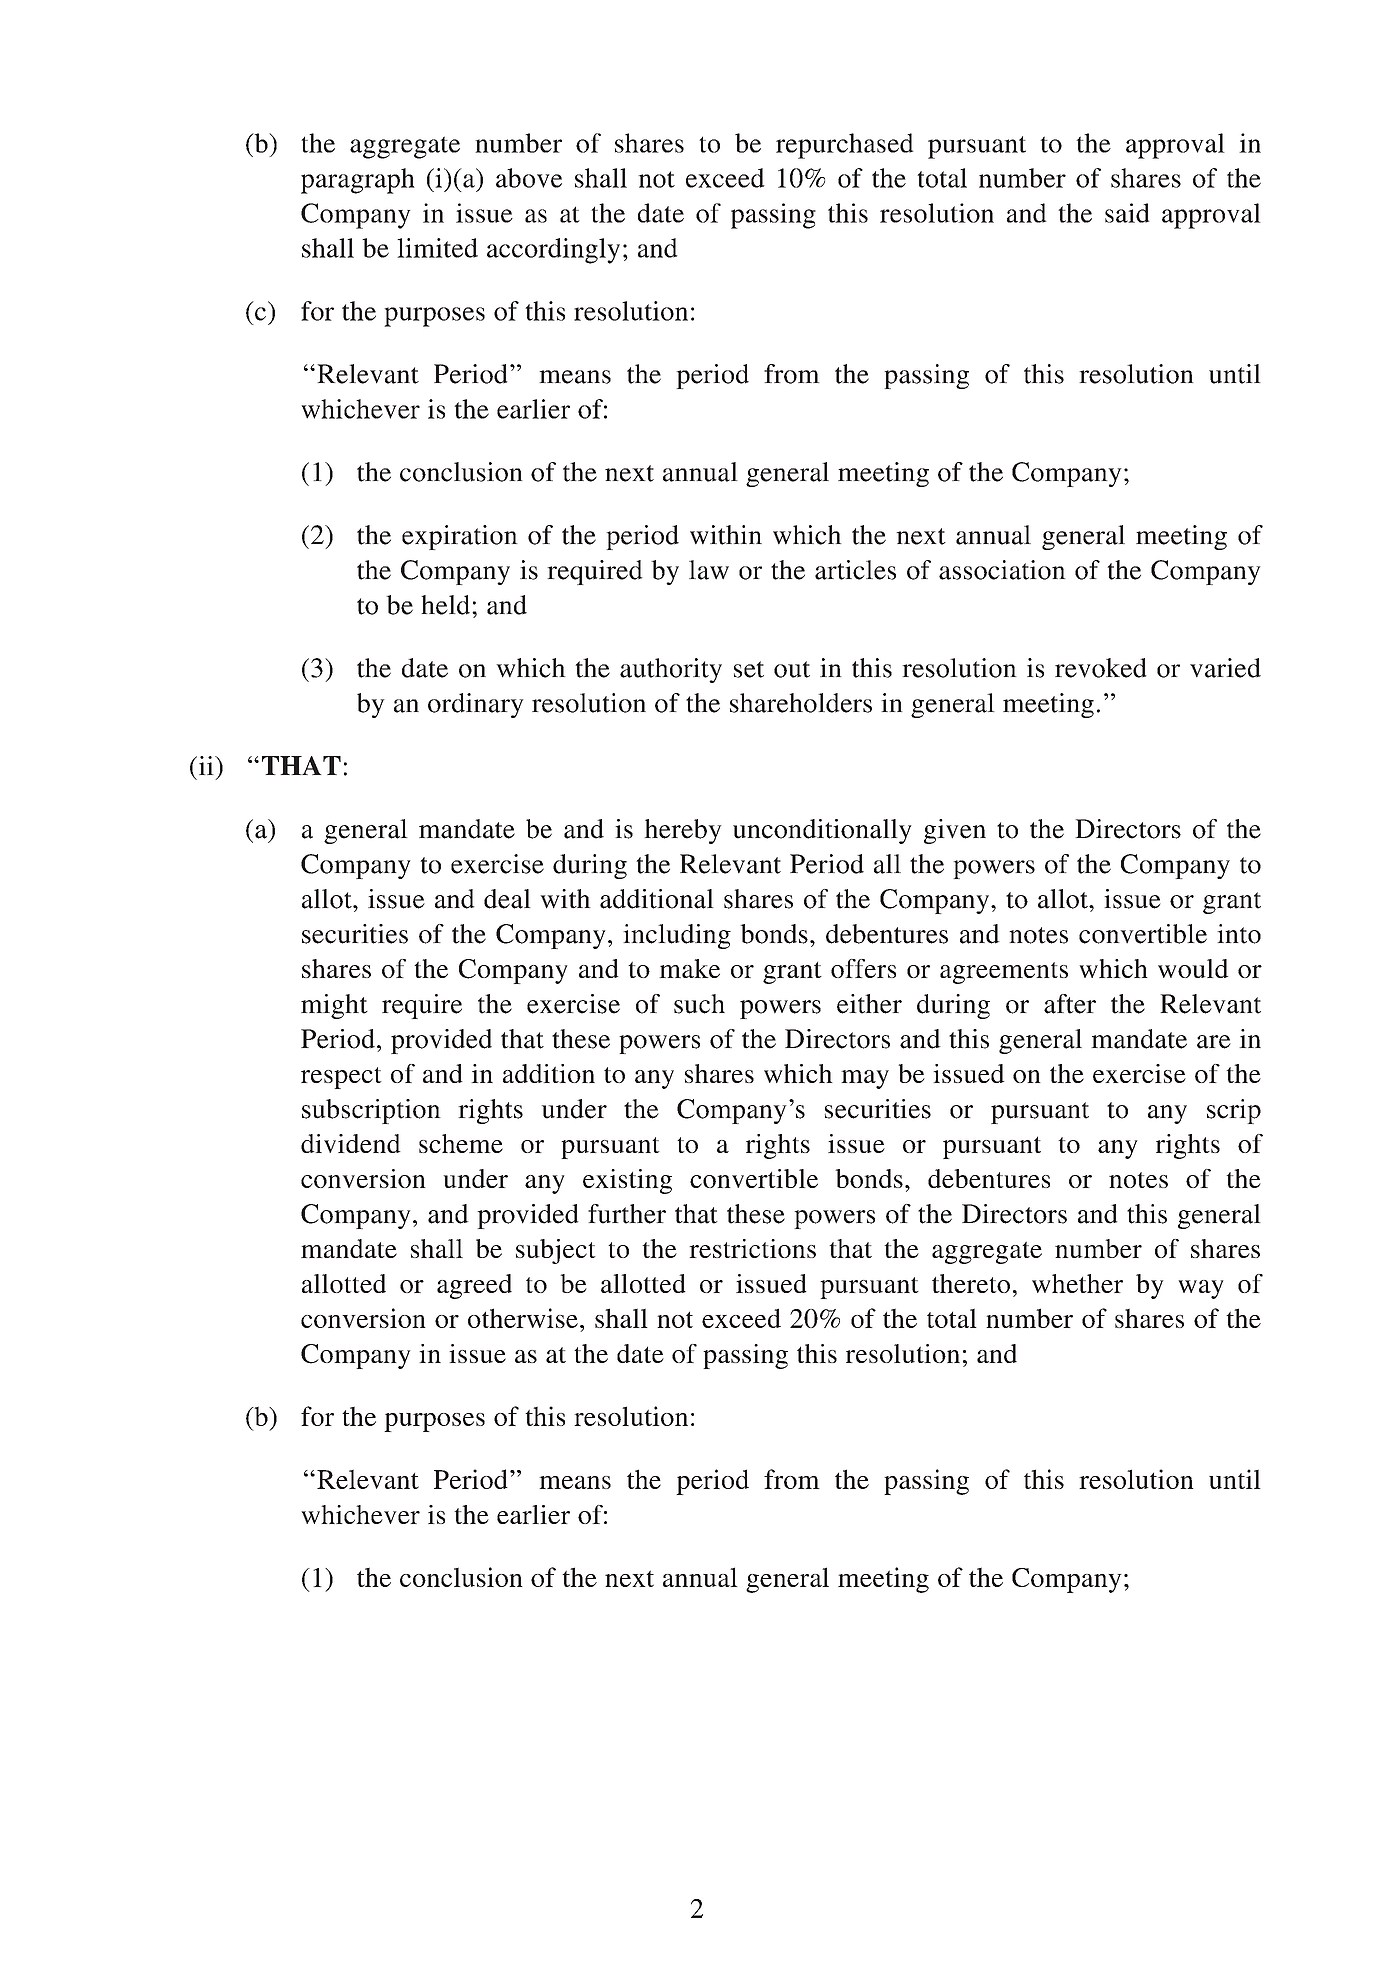  I want to click on ordinary, so click(476, 705).
